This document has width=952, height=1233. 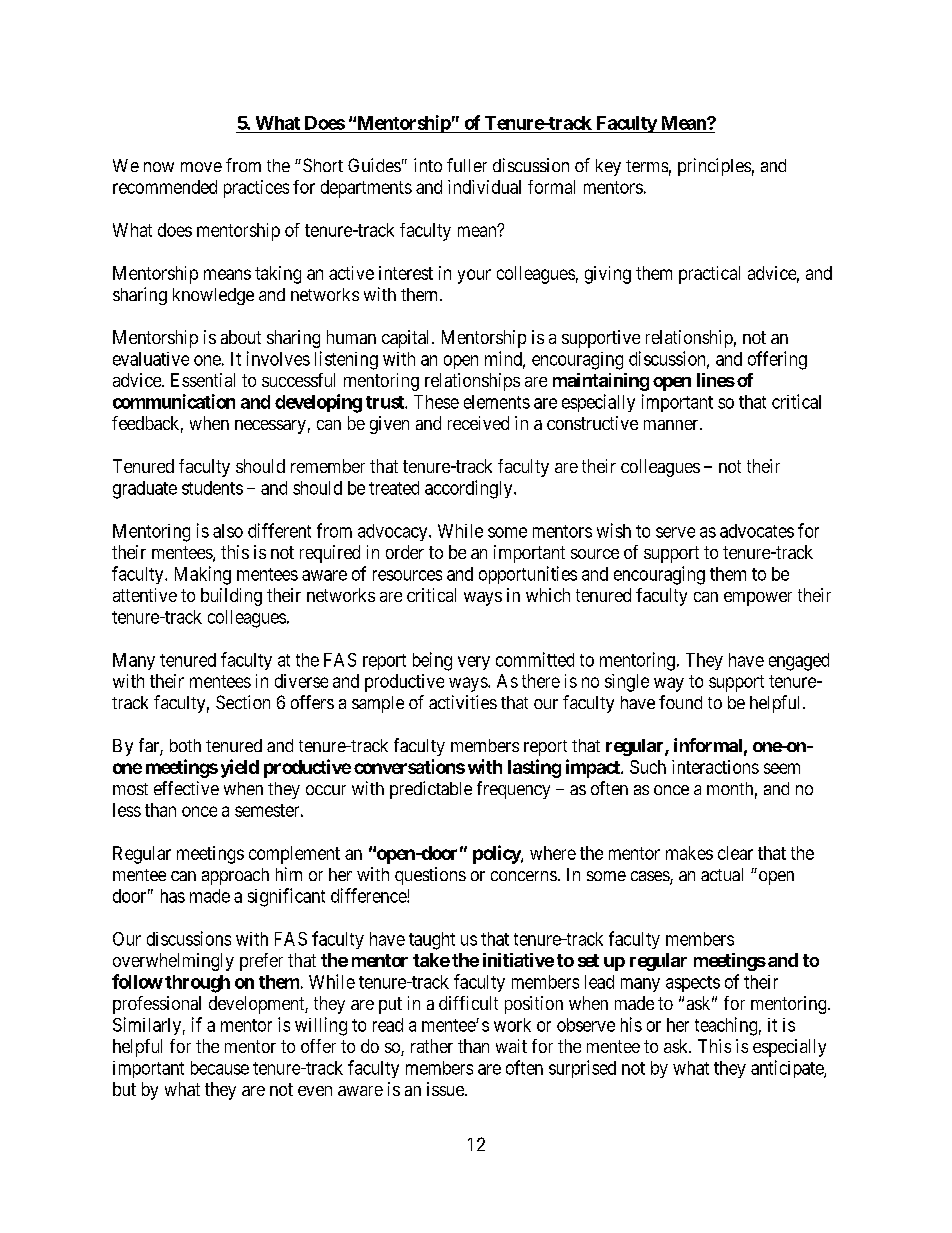 I want to click on accordingly, so click(x=470, y=489).
